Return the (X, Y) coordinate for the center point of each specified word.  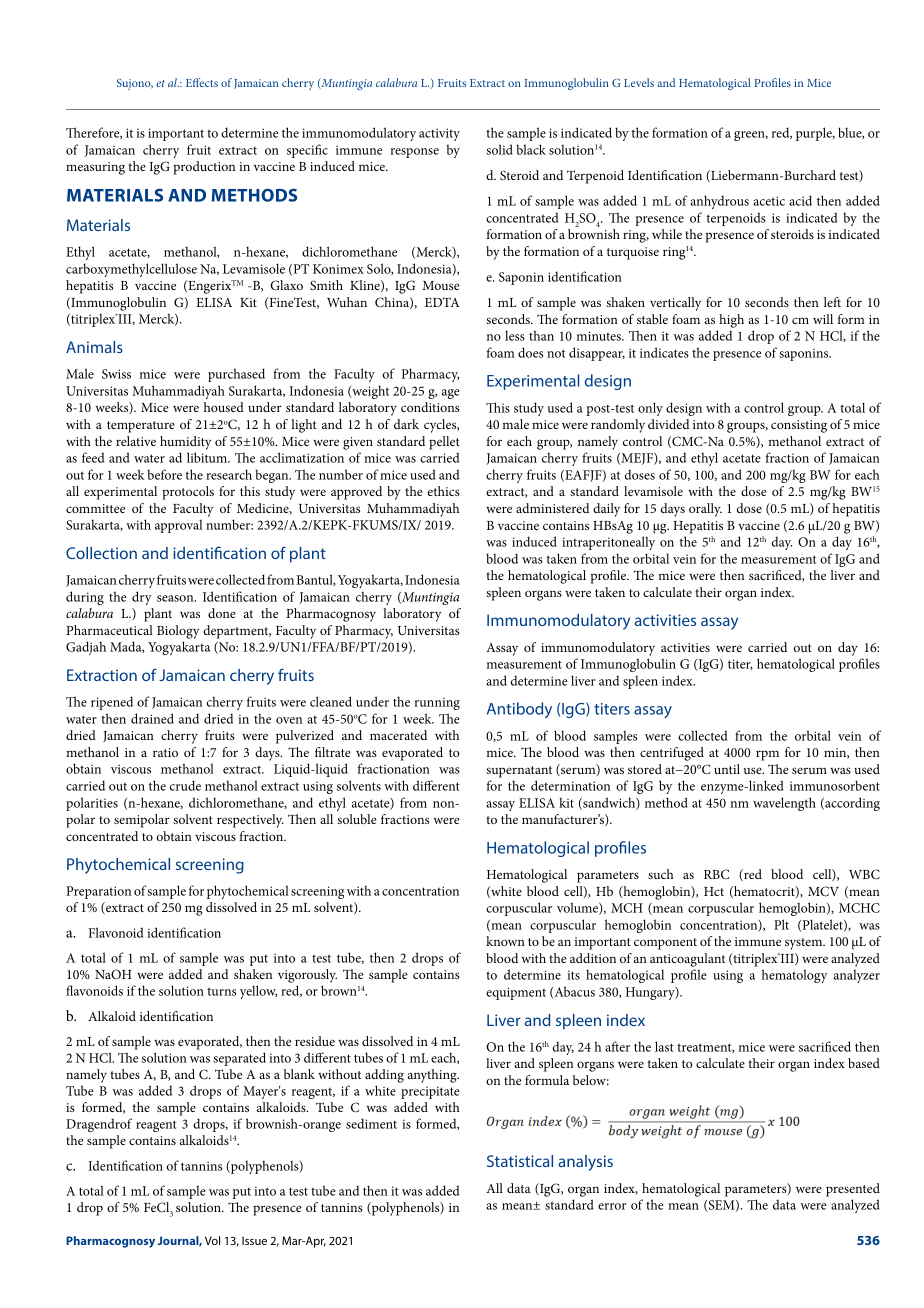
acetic (769, 201)
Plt (781, 924)
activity (439, 134)
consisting (799, 426)
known (505, 941)
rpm (767, 755)
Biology (178, 632)
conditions (430, 407)
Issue (254, 1240)
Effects (202, 82)
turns (221, 991)
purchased (236, 375)
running (437, 703)
